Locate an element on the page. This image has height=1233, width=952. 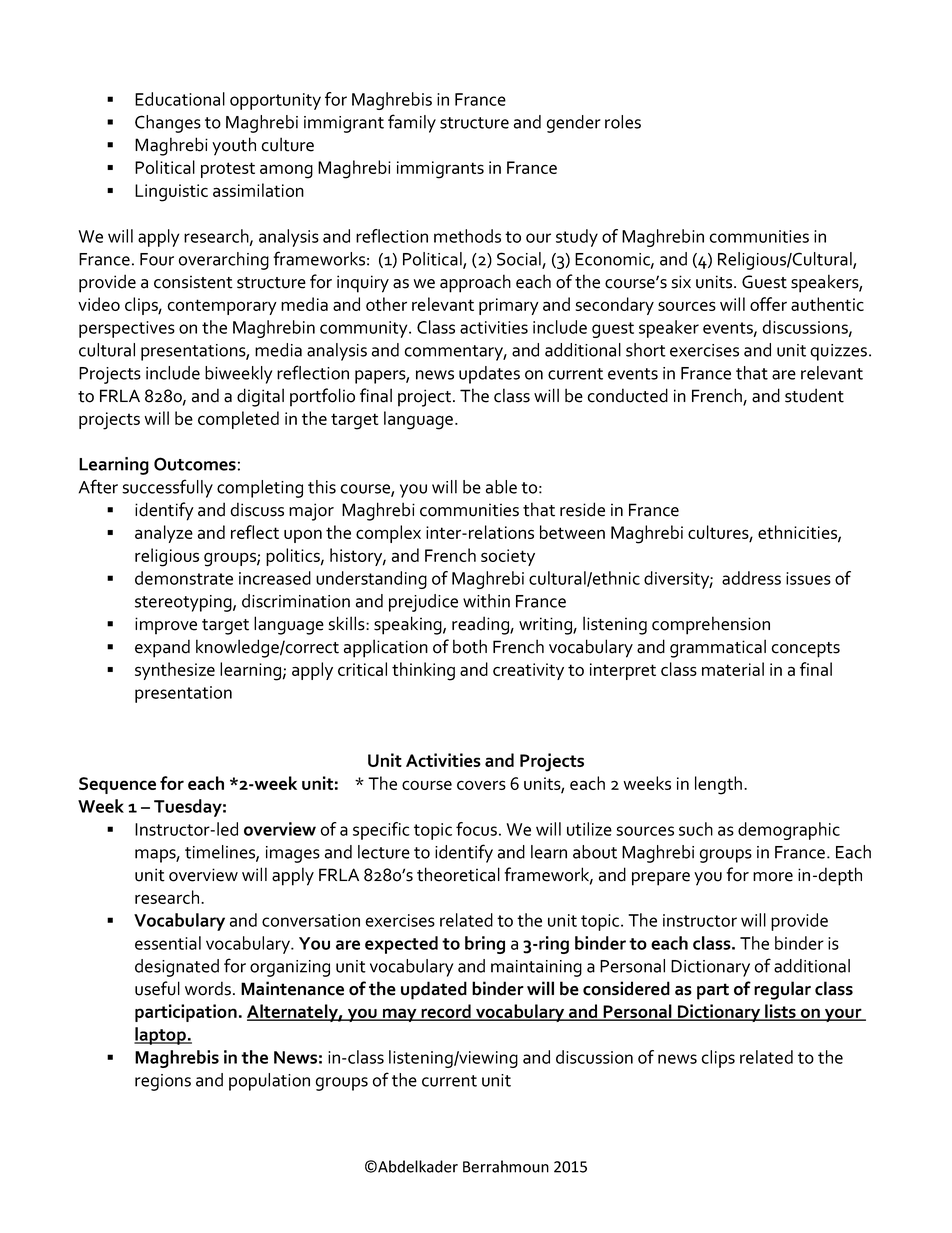
laptop is located at coordinates (161, 1036).
